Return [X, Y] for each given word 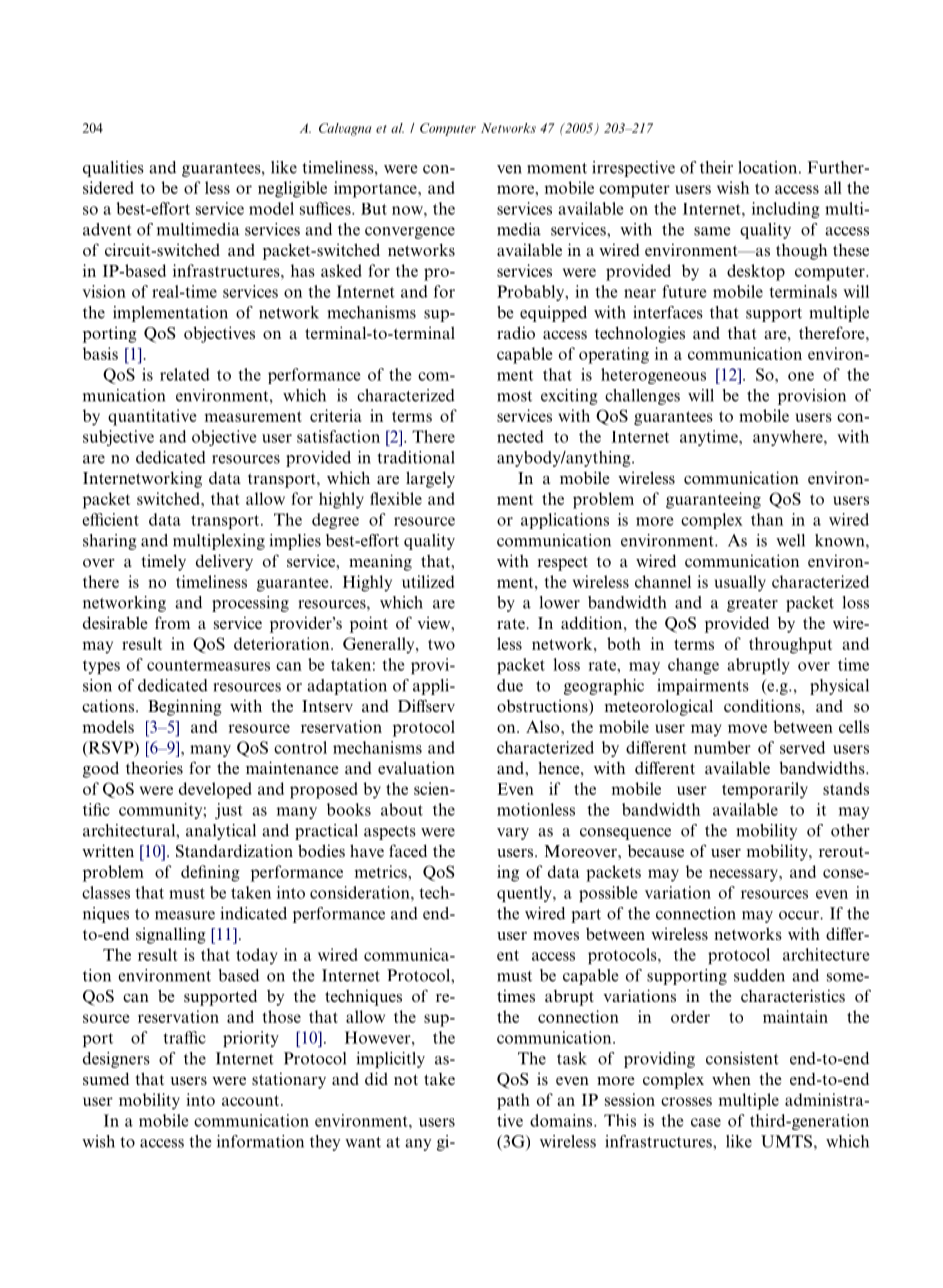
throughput [790, 645]
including [786, 210]
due [510, 685]
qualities [113, 169]
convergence [410, 233]
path [513, 1101]
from [172, 622]
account [252, 1100]
